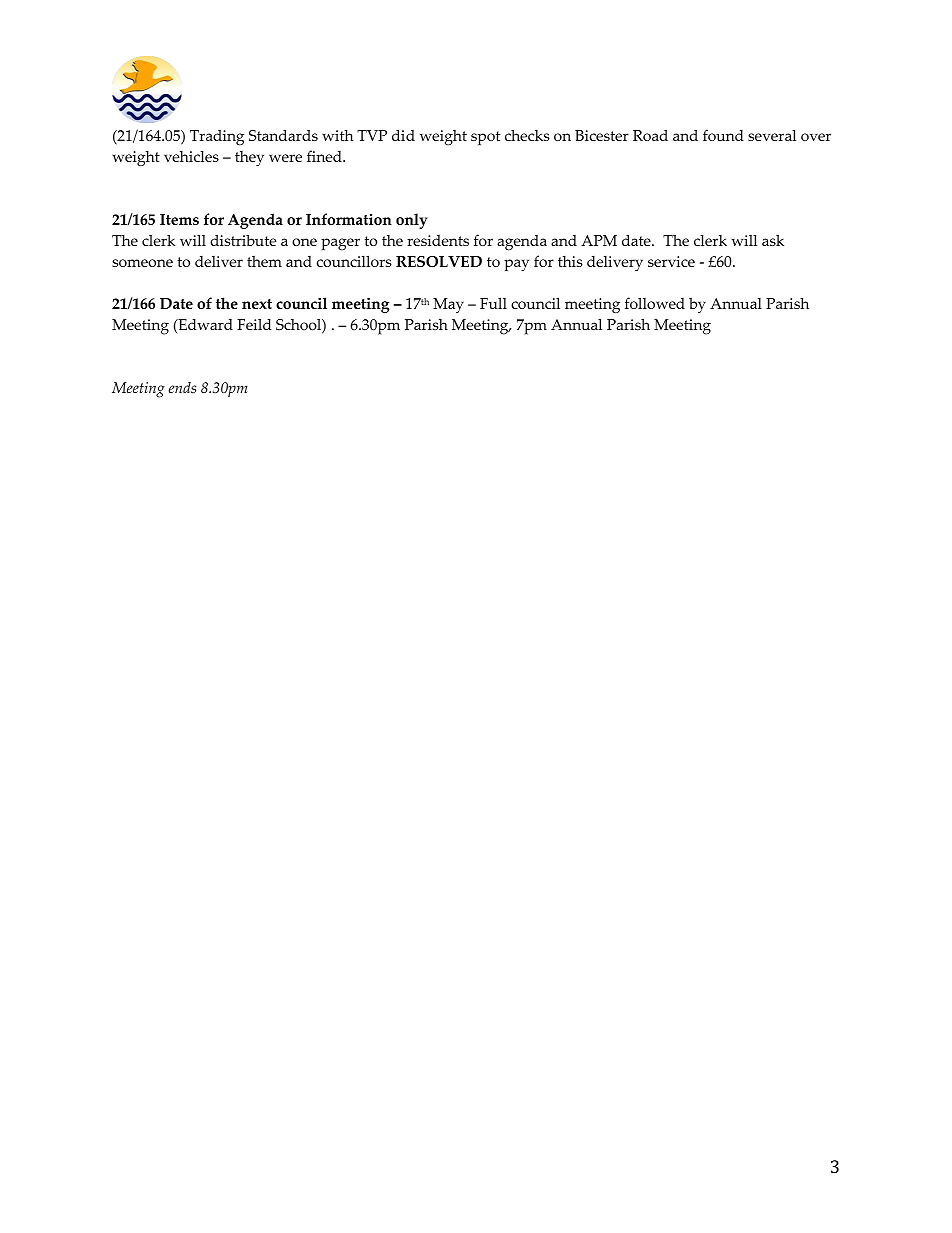  What do you see at coordinates (217, 138) in the image?
I see `Trading` at bounding box center [217, 138].
